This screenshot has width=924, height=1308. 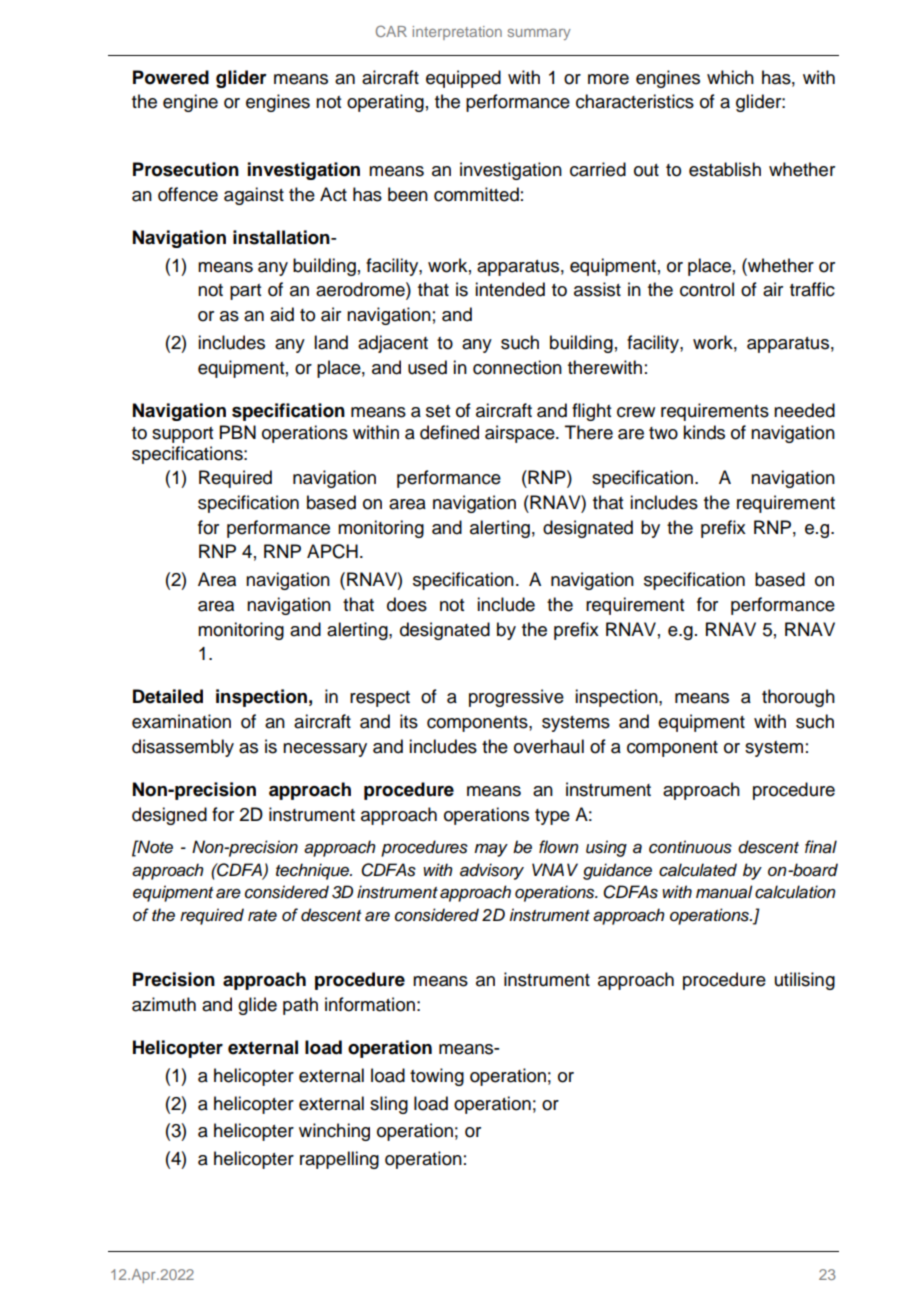 I want to click on Detailed, so click(x=168, y=696).
